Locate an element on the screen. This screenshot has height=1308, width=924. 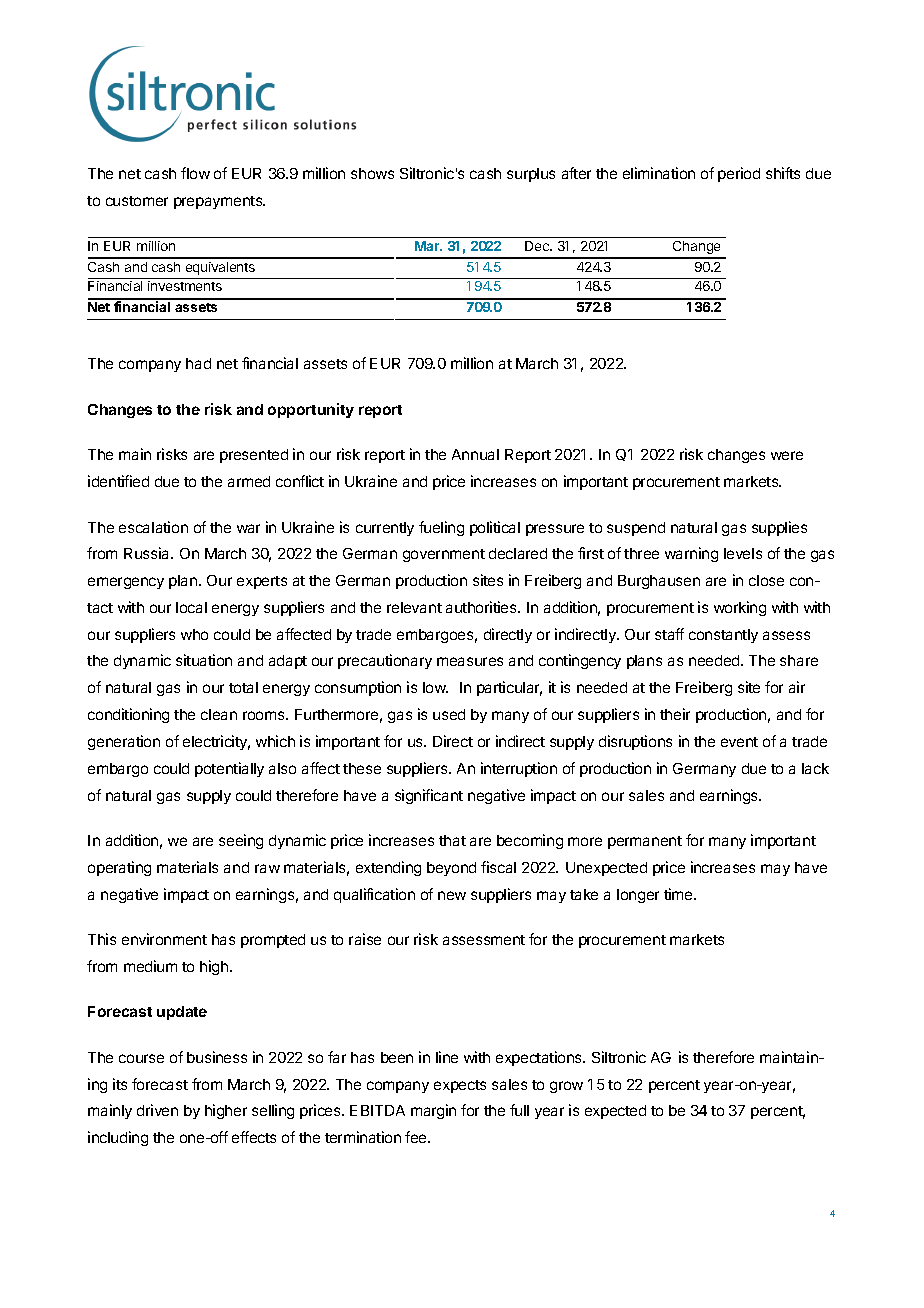
supplies is located at coordinates (779, 528).
